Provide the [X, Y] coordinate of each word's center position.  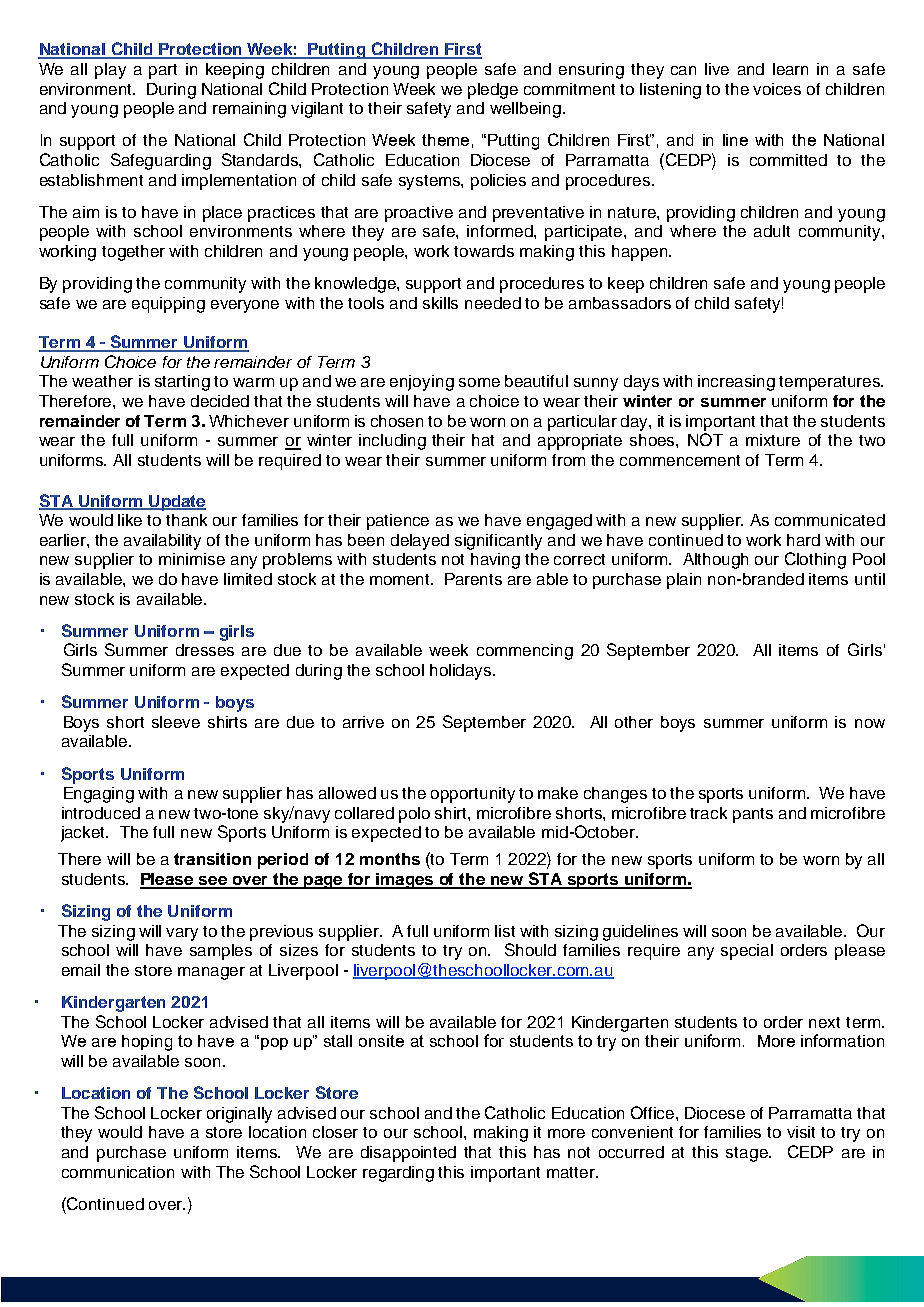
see [213, 882]
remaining [249, 110]
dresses [205, 650]
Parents [473, 579]
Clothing [815, 560]
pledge [493, 91]
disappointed [408, 1154]
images [405, 881]
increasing [736, 383]
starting [182, 383]
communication [118, 1172]
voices [777, 89]
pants [753, 815]
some [479, 382]
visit [801, 1132]
